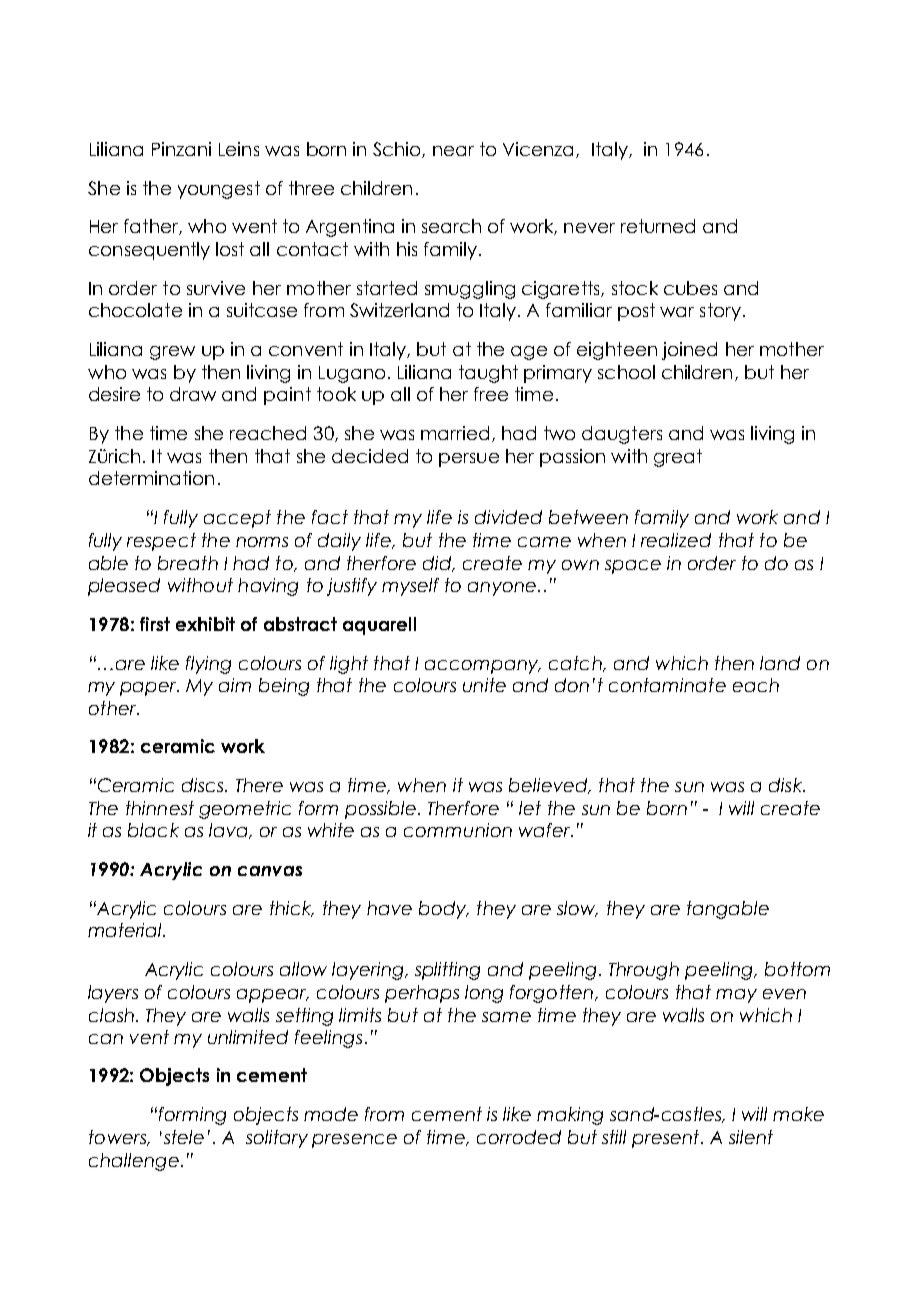 The height and width of the image is (1308, 924). I want to click on stele, so click(182, 1137).
